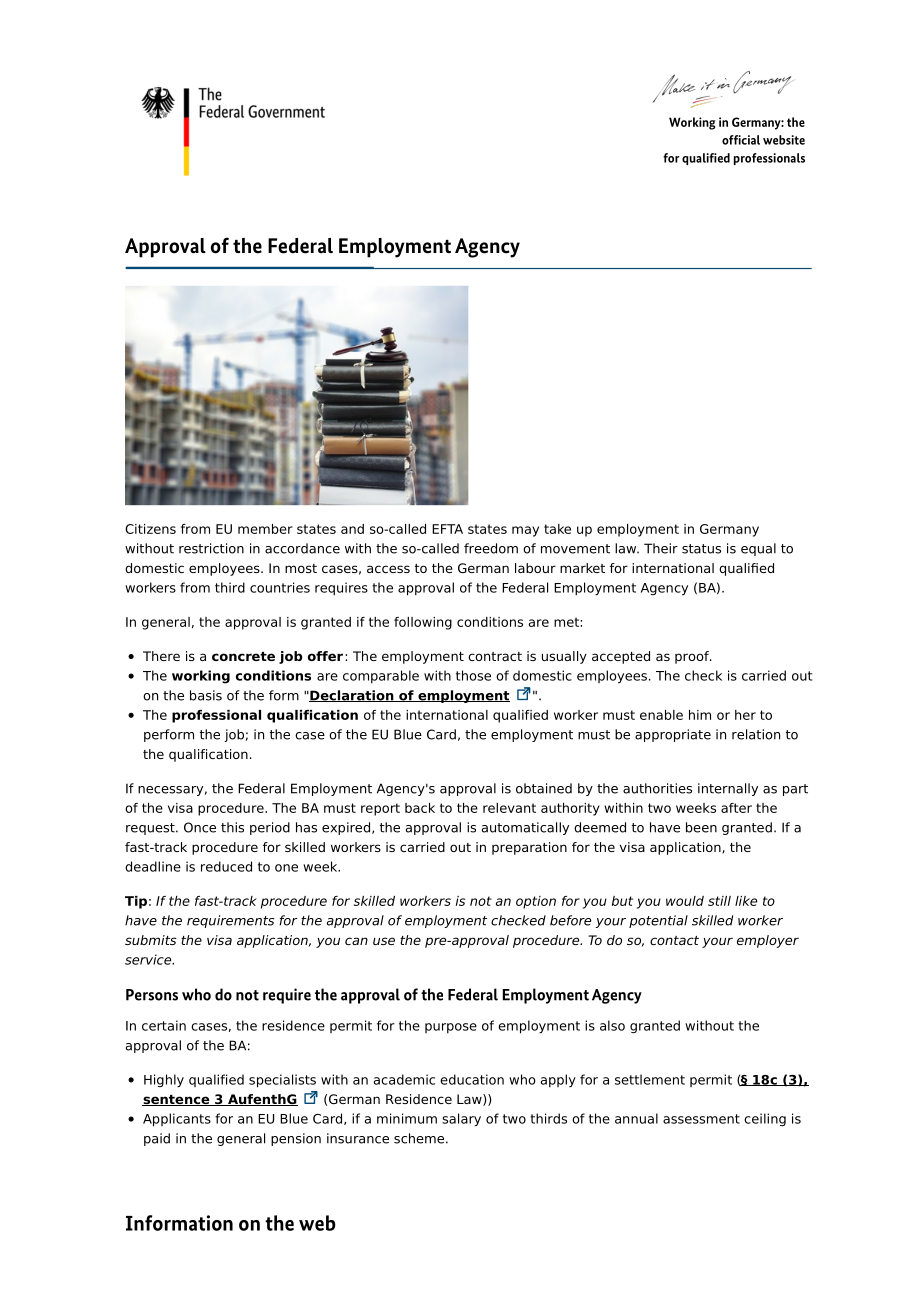 This screenshot has height=1308, width=924. Describe the element at coordinates (211, 548) in the screenshot. I see `restriction` at that location.
